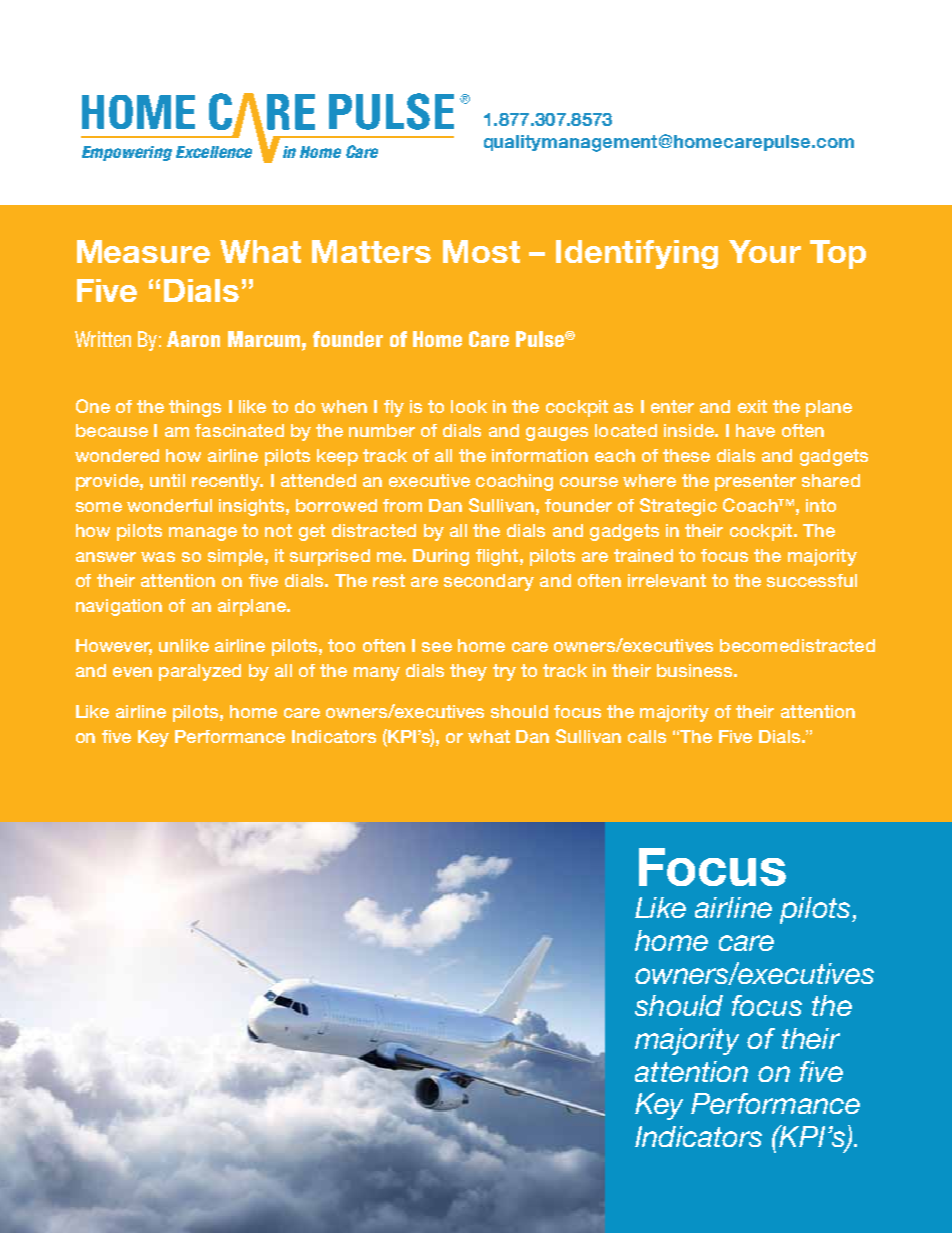 The image size is (952, 1233). What do you see at coordinates (193, 339) in the screenshot?
I see `Aaron` at bounding box center [193, 339].
